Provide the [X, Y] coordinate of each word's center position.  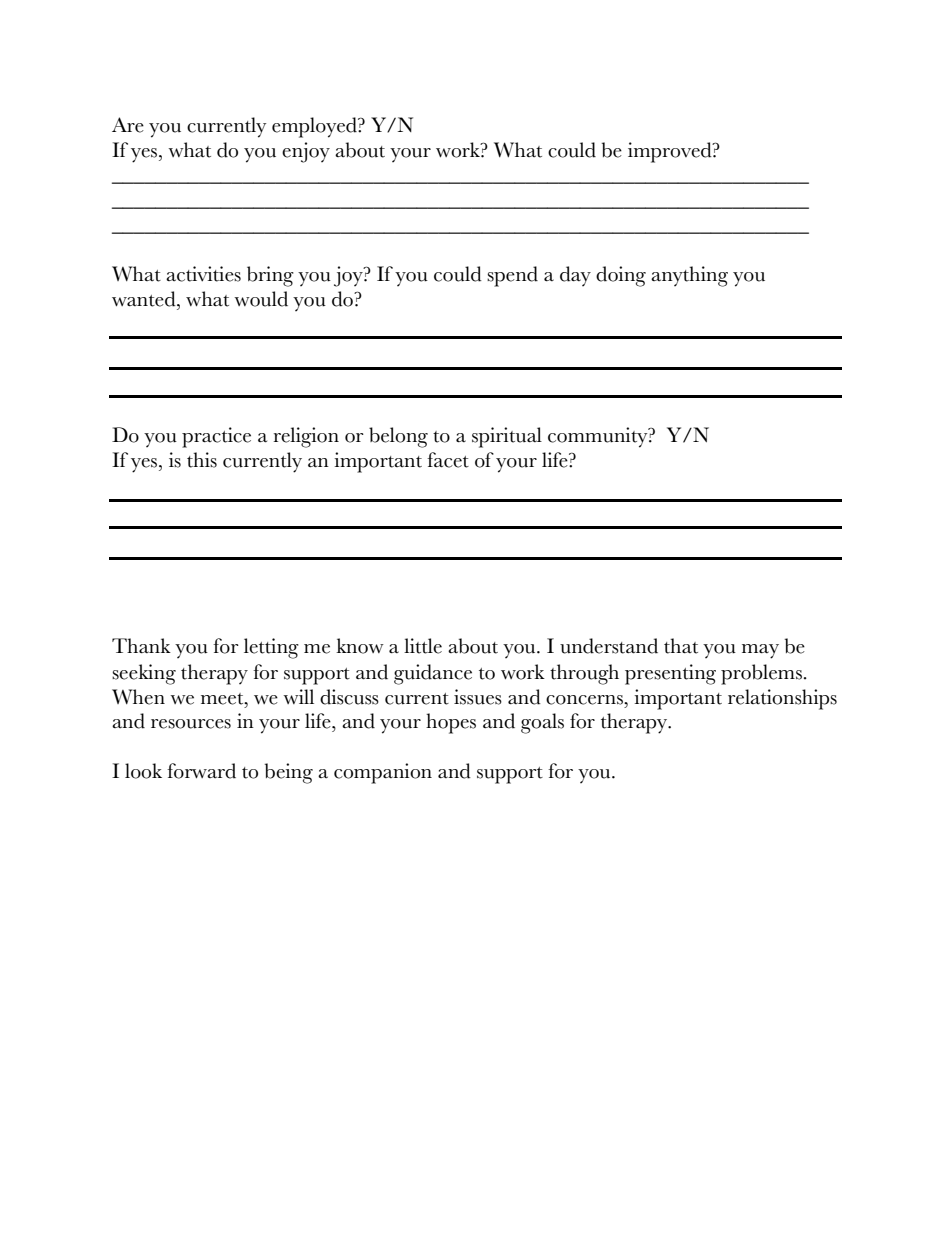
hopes [451, 723]
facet [448, 460]
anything [689, 276]
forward [201, 771]
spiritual [507, 437]
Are [128, 125]
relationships [782, 699]
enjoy [306, 152]
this [202, 460]
